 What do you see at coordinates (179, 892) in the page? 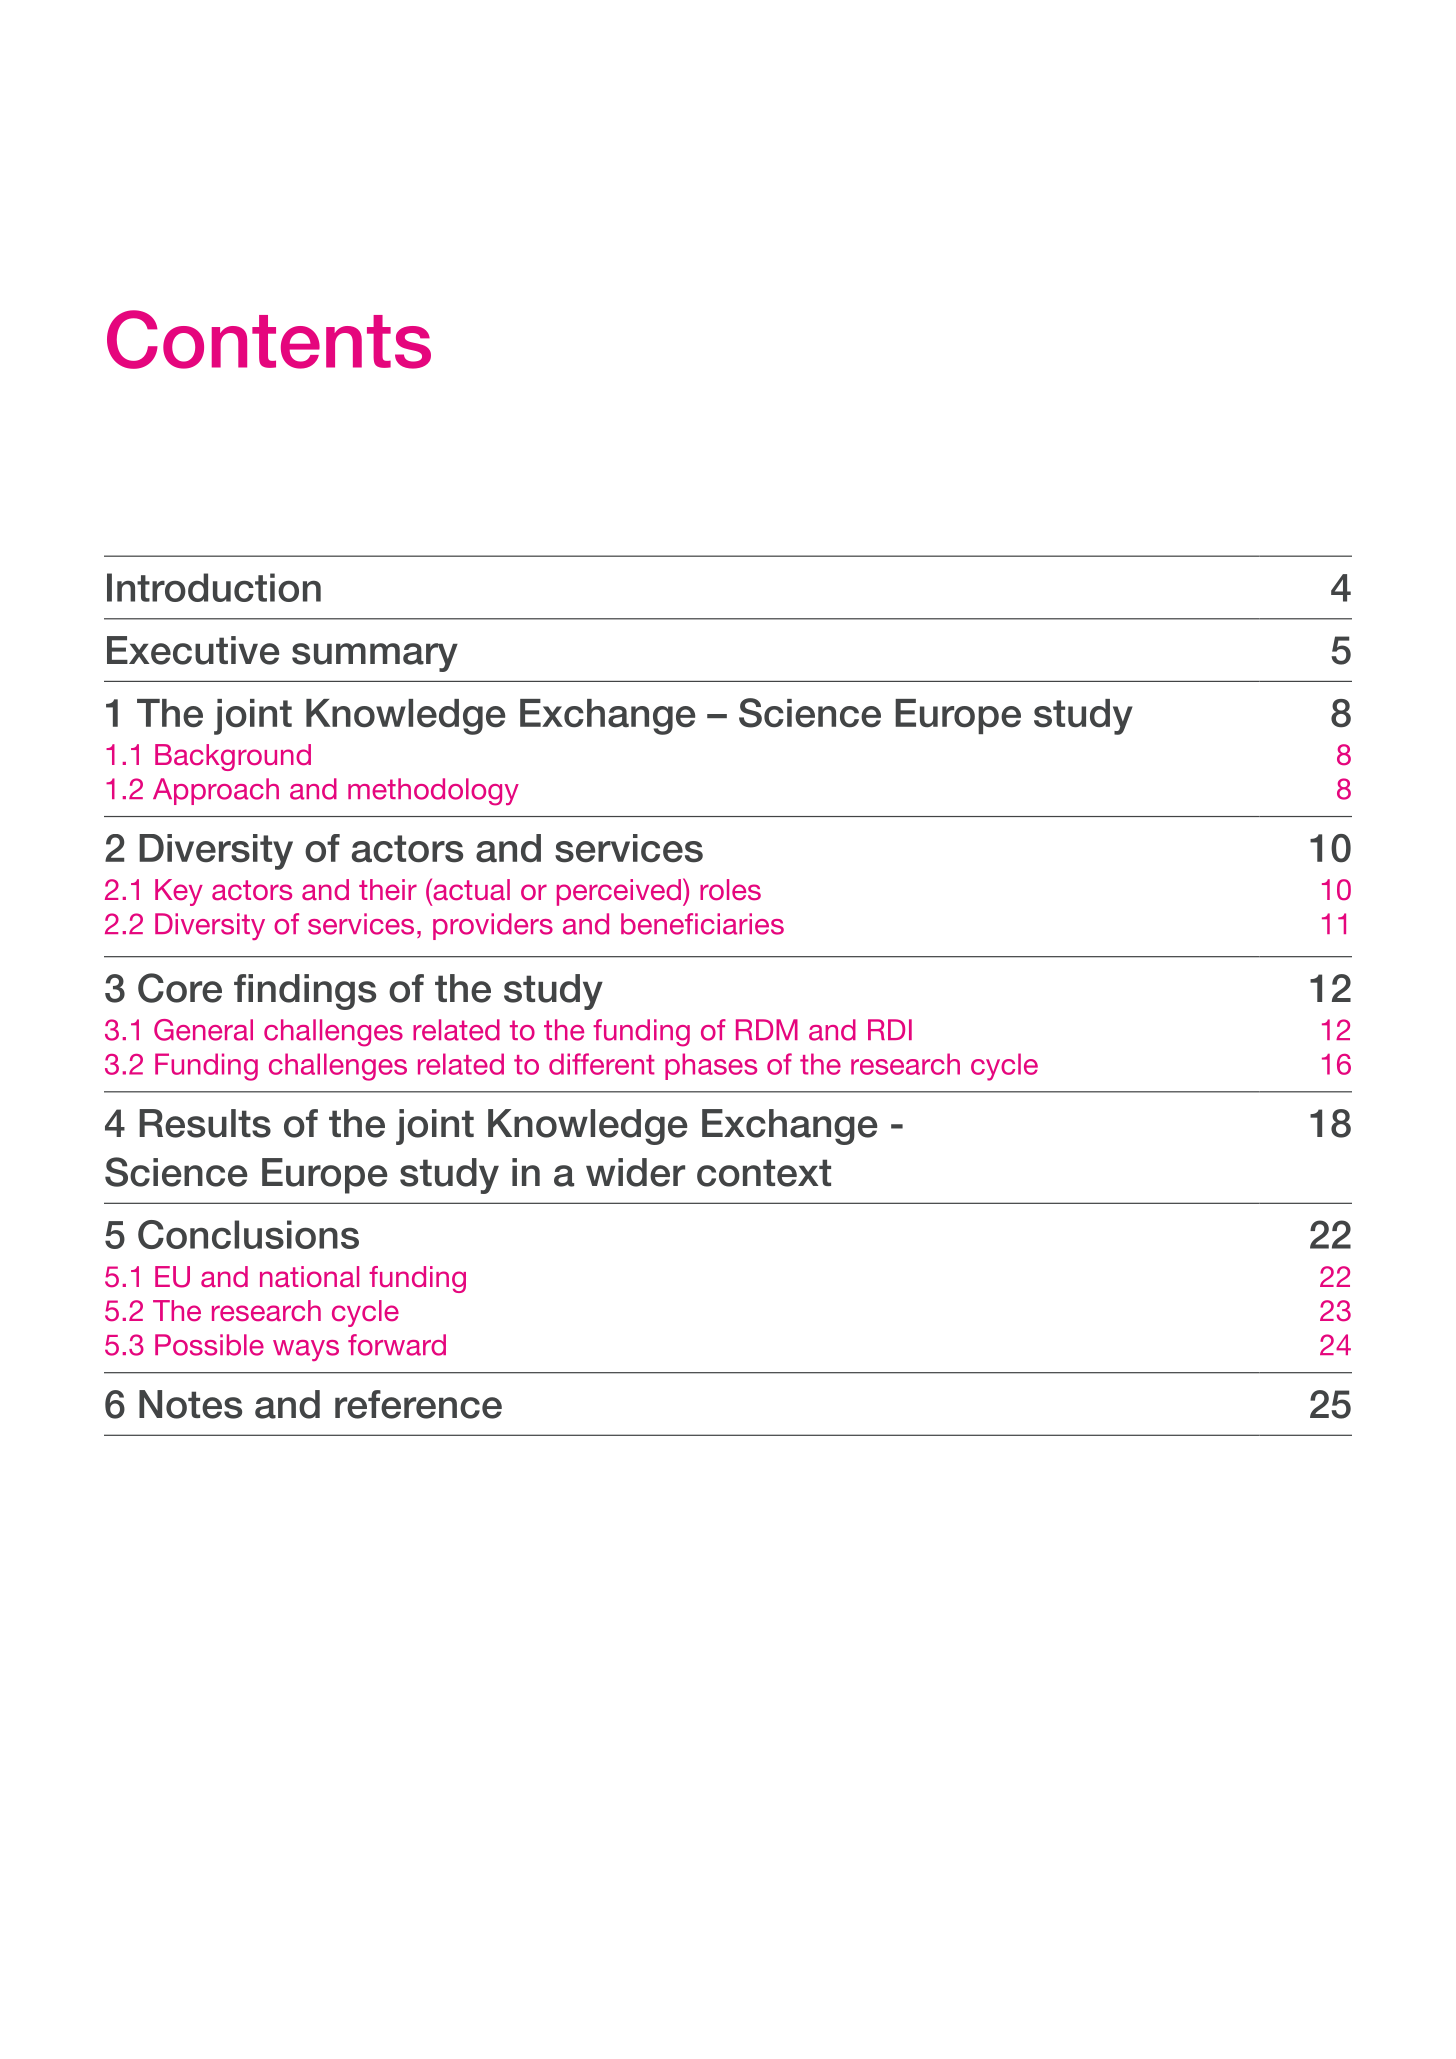
I see `Key` at bounding box center [179, 892].
